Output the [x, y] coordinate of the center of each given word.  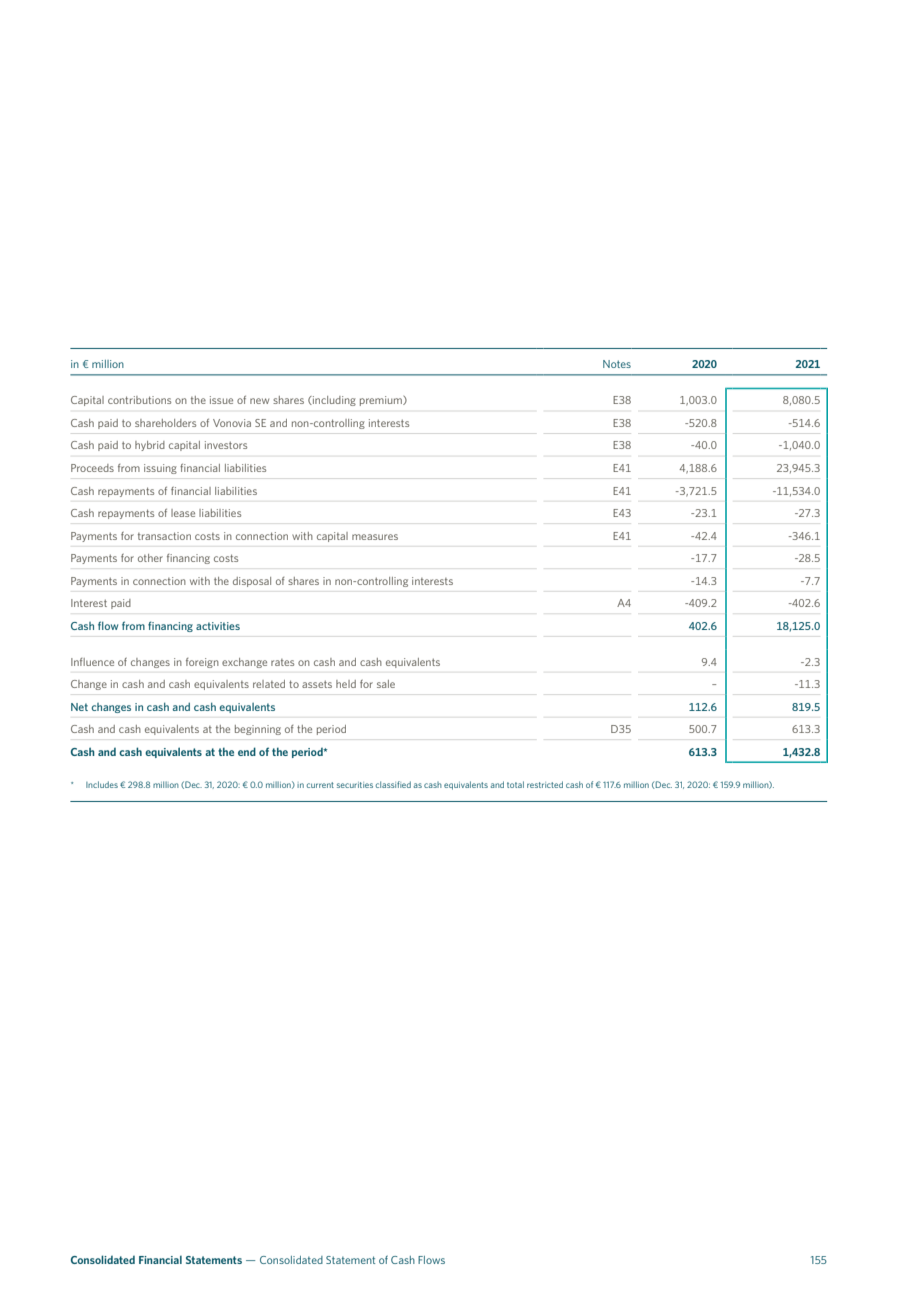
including [333, 401]
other [150, 558]
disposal [252, 582]
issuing [160, 469]
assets [317, 684]
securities [355, 785]
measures [375, 537]
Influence [92, 662]
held [346, 684]
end [247, 751]
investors [226, 445]
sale [386, 684]
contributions [139, 400]
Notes [617, 364]
